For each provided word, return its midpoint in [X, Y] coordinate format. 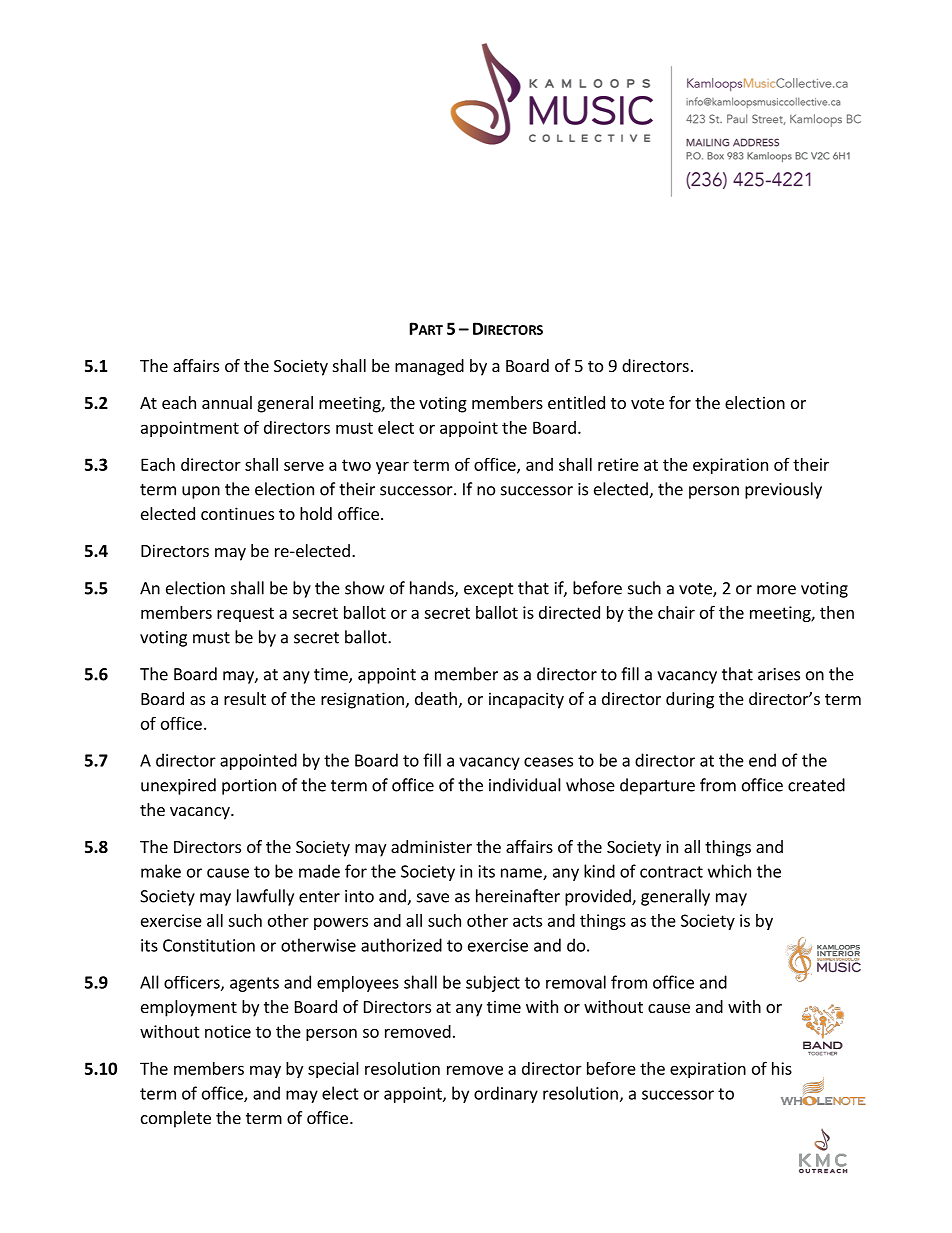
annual [227, 402]
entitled [576, 402]
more [776, 590]
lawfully [265, 897]
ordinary [506, 1094]
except [489, 590]
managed [429, 367]
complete [176, 1119]
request [245, 614]
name [522, 874]
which [729, 871]
